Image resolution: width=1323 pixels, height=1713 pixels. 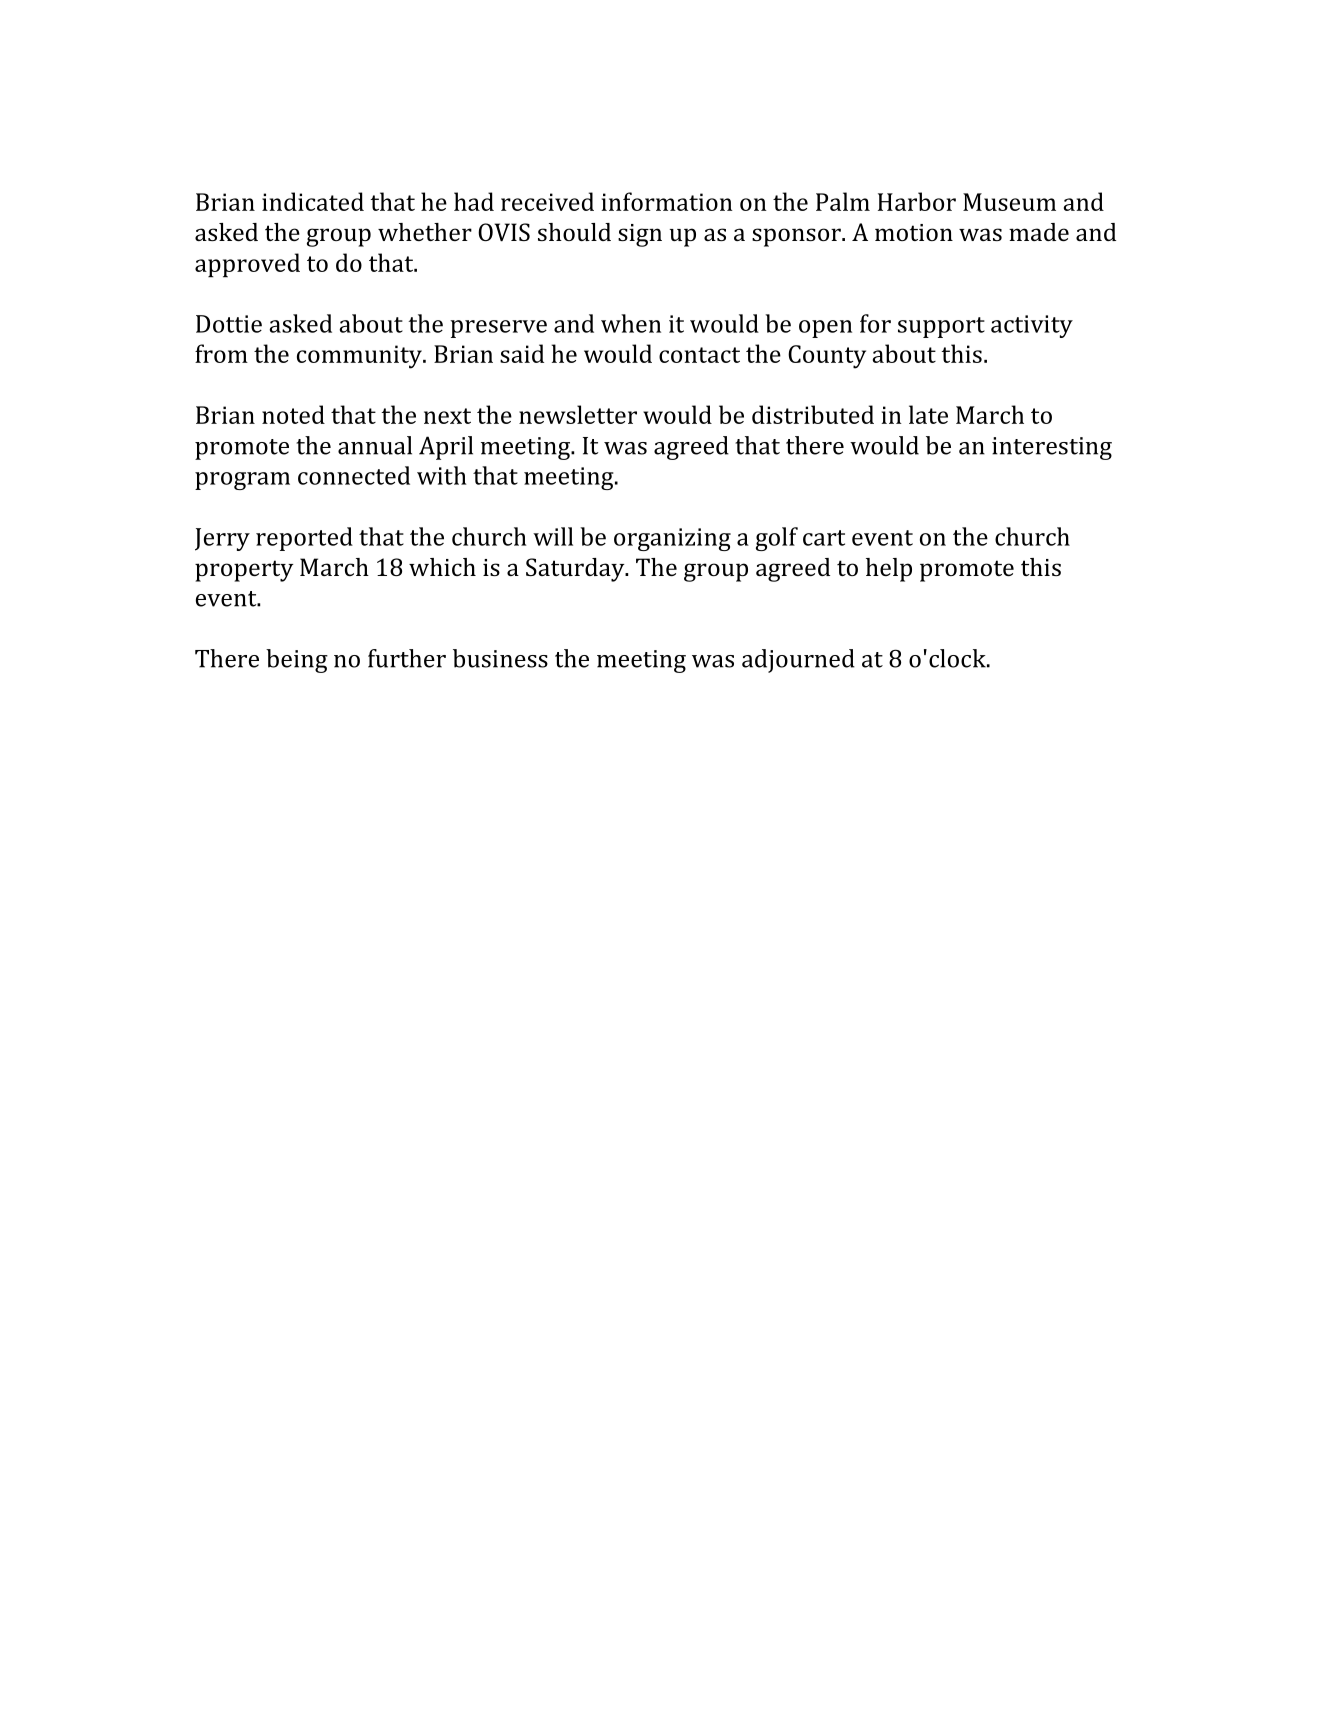 I want to click on contact, so click(x=699, y=355).
